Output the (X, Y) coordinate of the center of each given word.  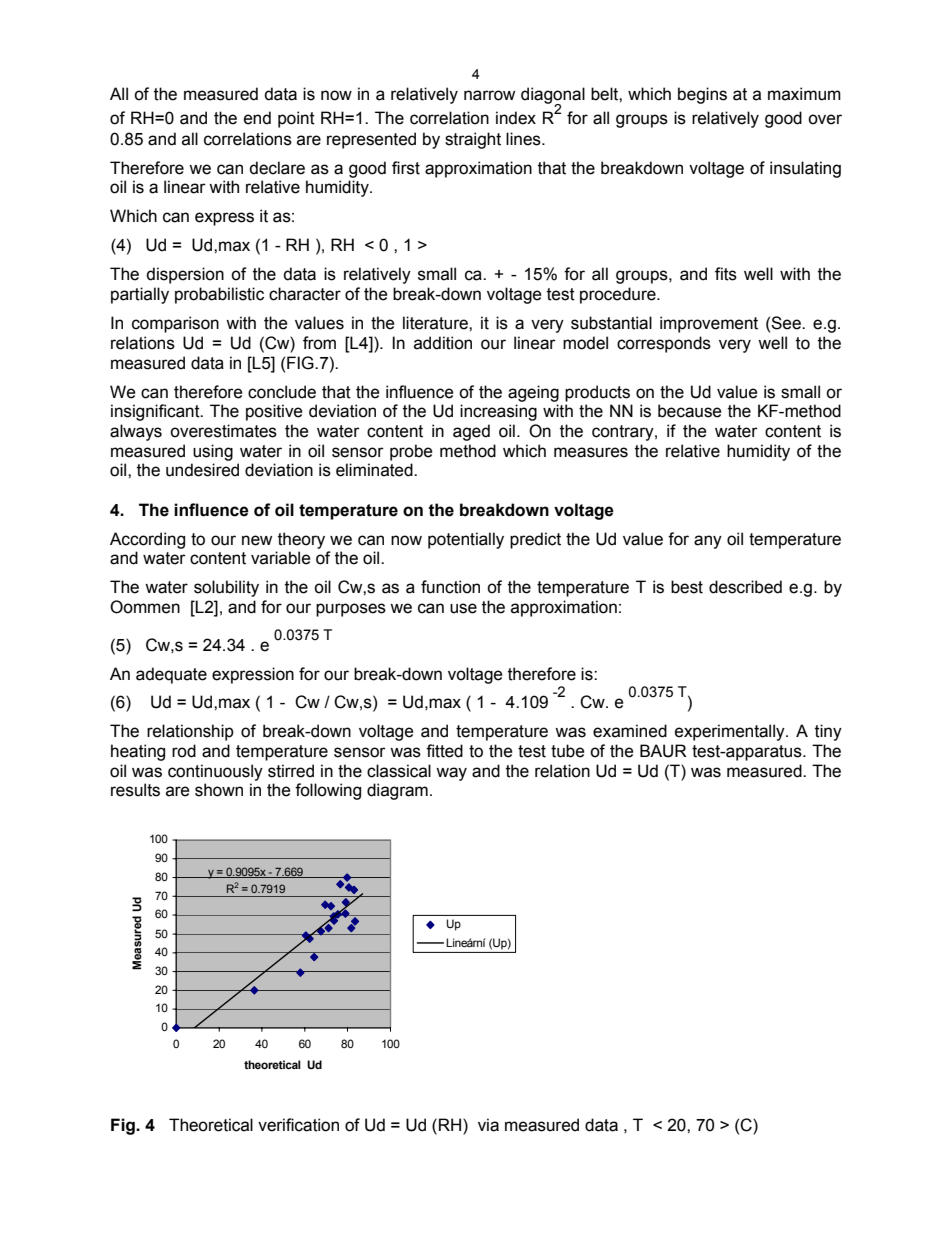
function (450, 587)
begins (702, 95)
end (257, 118)
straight (473, 140)
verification (298, 1125)
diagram (397, 791)
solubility (226, 588)
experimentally (731, 732)
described (745, 587)
